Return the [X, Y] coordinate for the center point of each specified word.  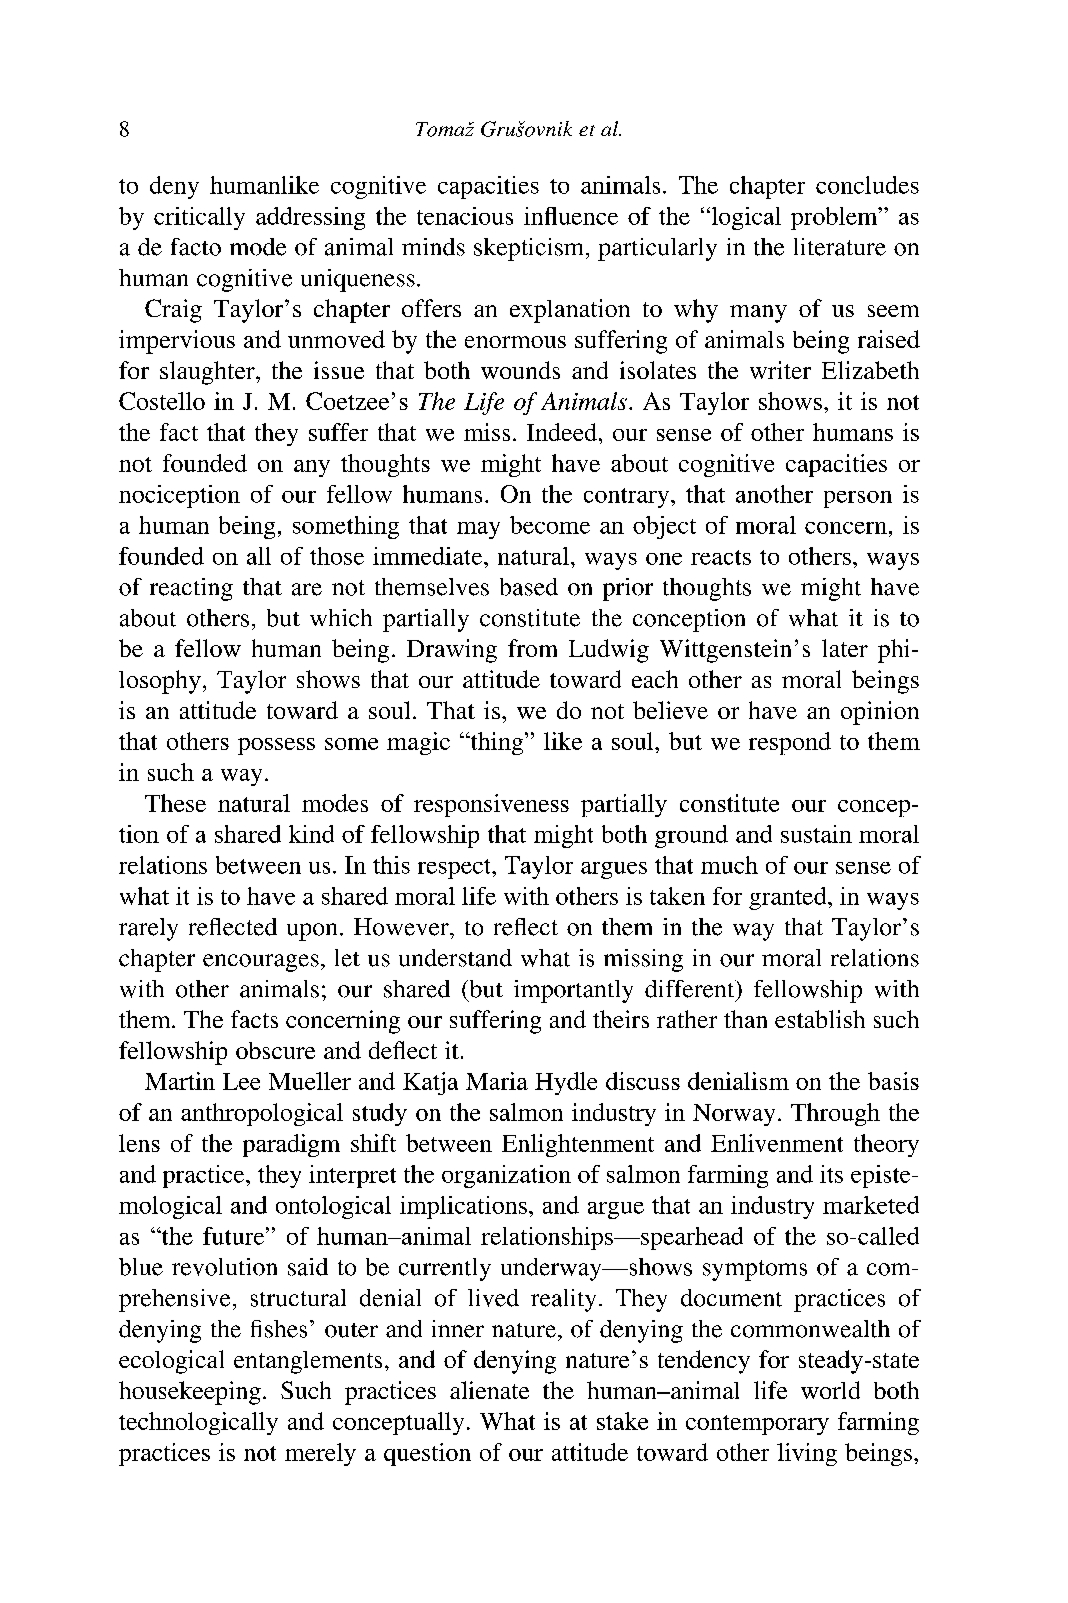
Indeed [562, 432]
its [831, 1174]
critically [199, 218]
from [532, 648]
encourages [261, 963]
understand [455, 958]
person [858, 499]
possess [276, 746]
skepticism [530, 249]
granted [789, 898]
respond [790, 743]
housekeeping [190, 1393]
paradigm [291, 1145]
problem [835, 218]
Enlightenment [578, 1145]
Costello [162, 401]
